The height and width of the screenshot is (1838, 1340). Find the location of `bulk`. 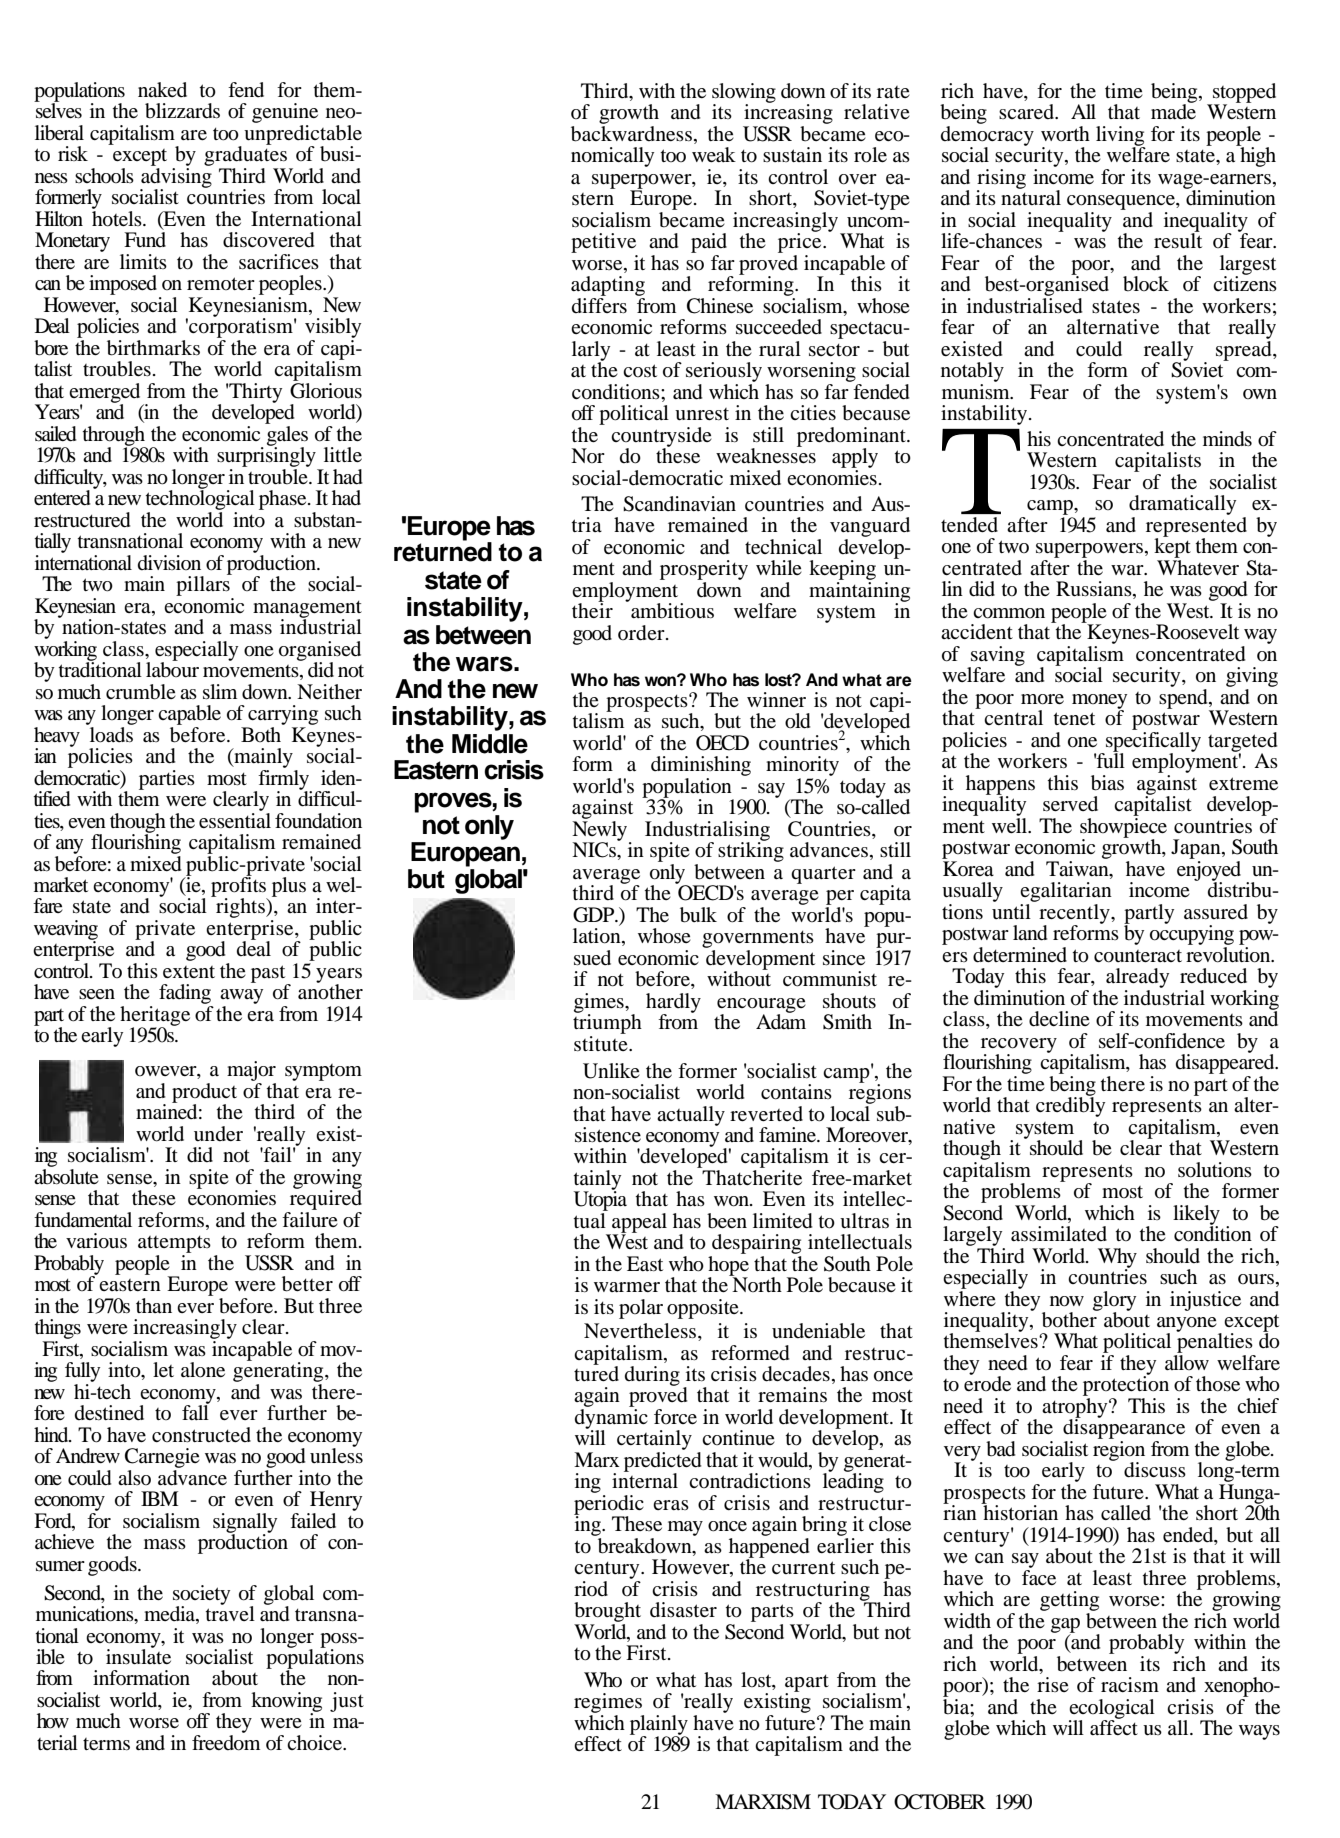

bulk is located at coordinates (698, 915).
